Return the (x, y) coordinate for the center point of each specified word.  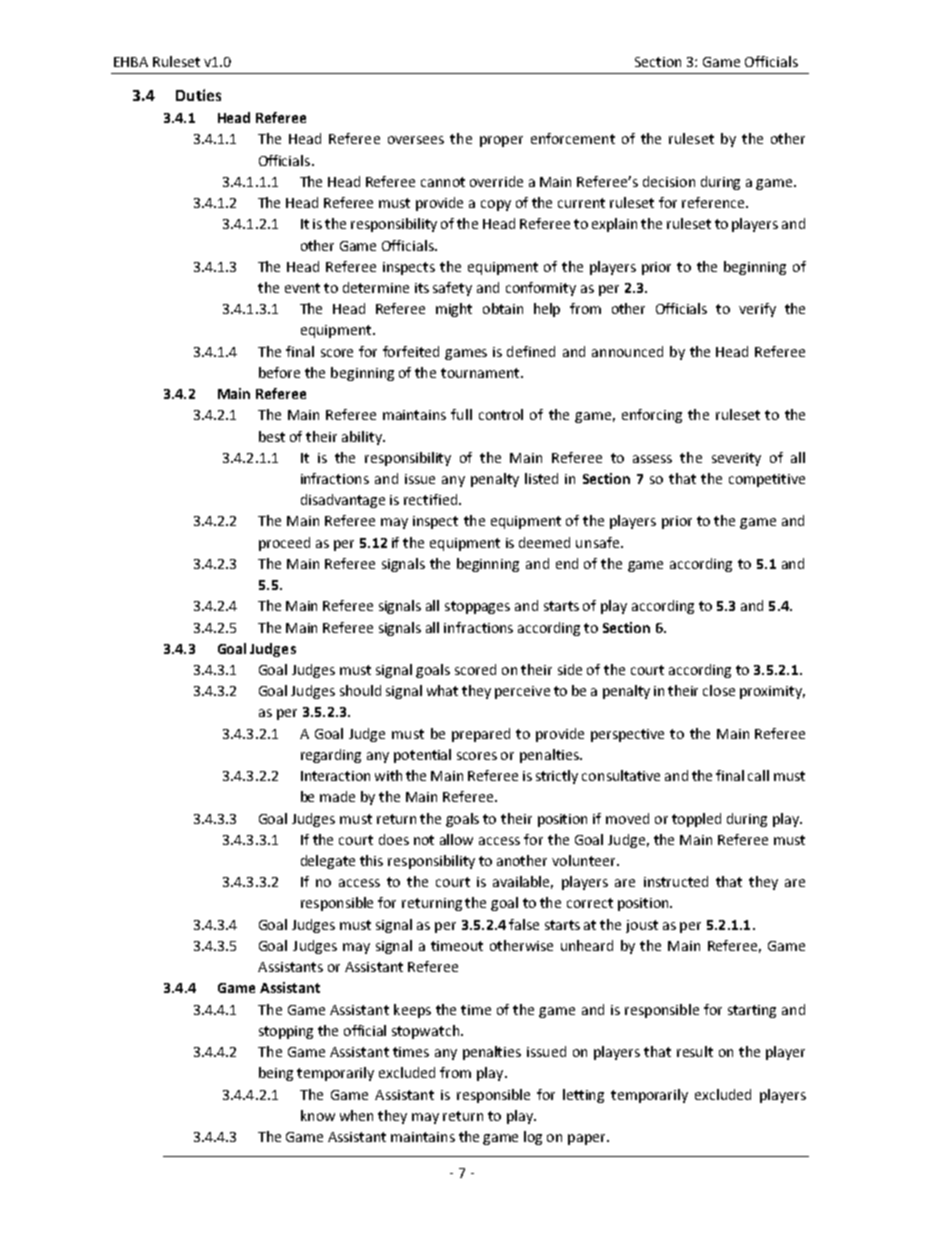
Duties (198, 95)
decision (669, 181)
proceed (284, 544)
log (533, 1138)
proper (501, 141)
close (719, 690)
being (276, 1074)
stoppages (477, 607)
